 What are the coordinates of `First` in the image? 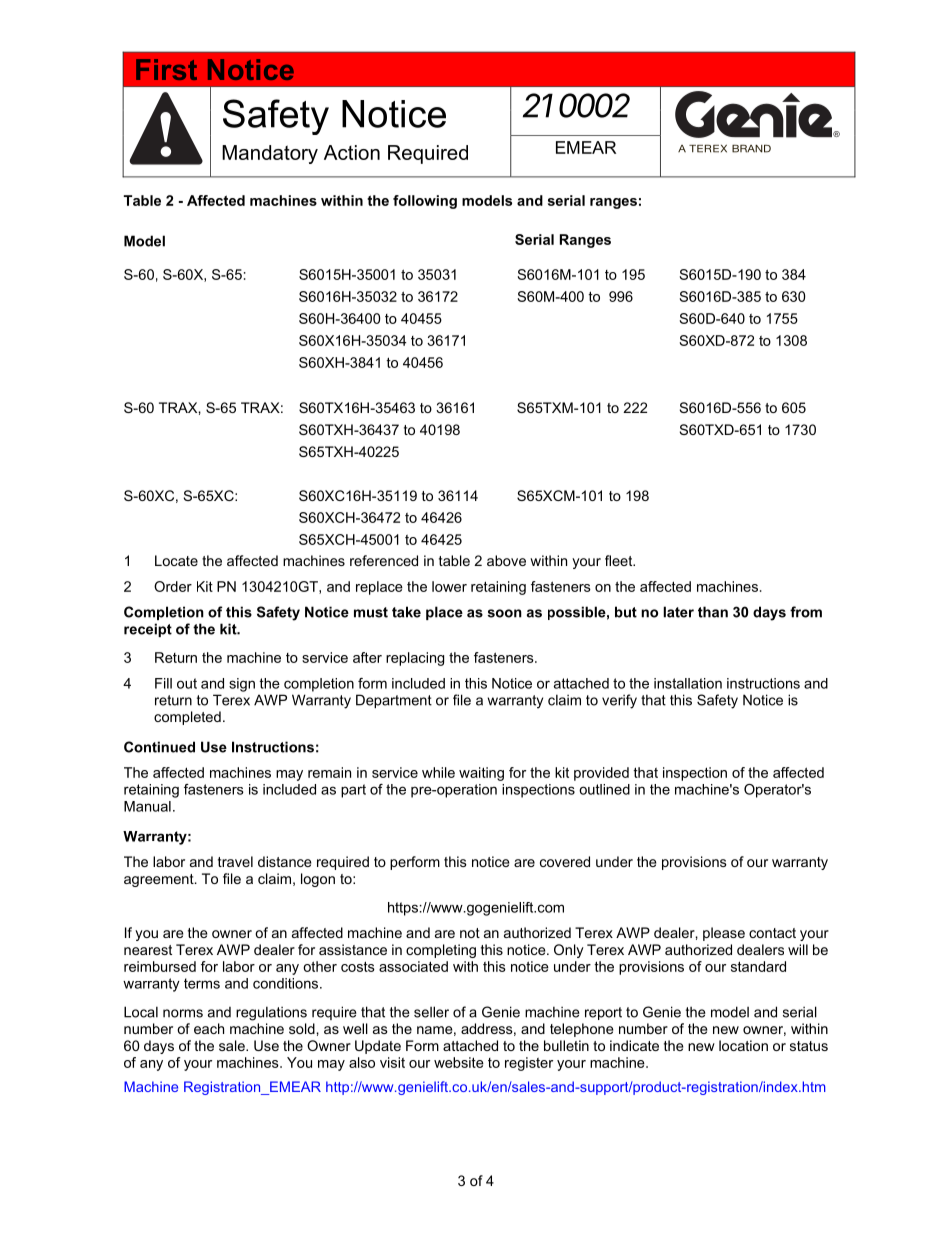 It's located at (166, 69).
